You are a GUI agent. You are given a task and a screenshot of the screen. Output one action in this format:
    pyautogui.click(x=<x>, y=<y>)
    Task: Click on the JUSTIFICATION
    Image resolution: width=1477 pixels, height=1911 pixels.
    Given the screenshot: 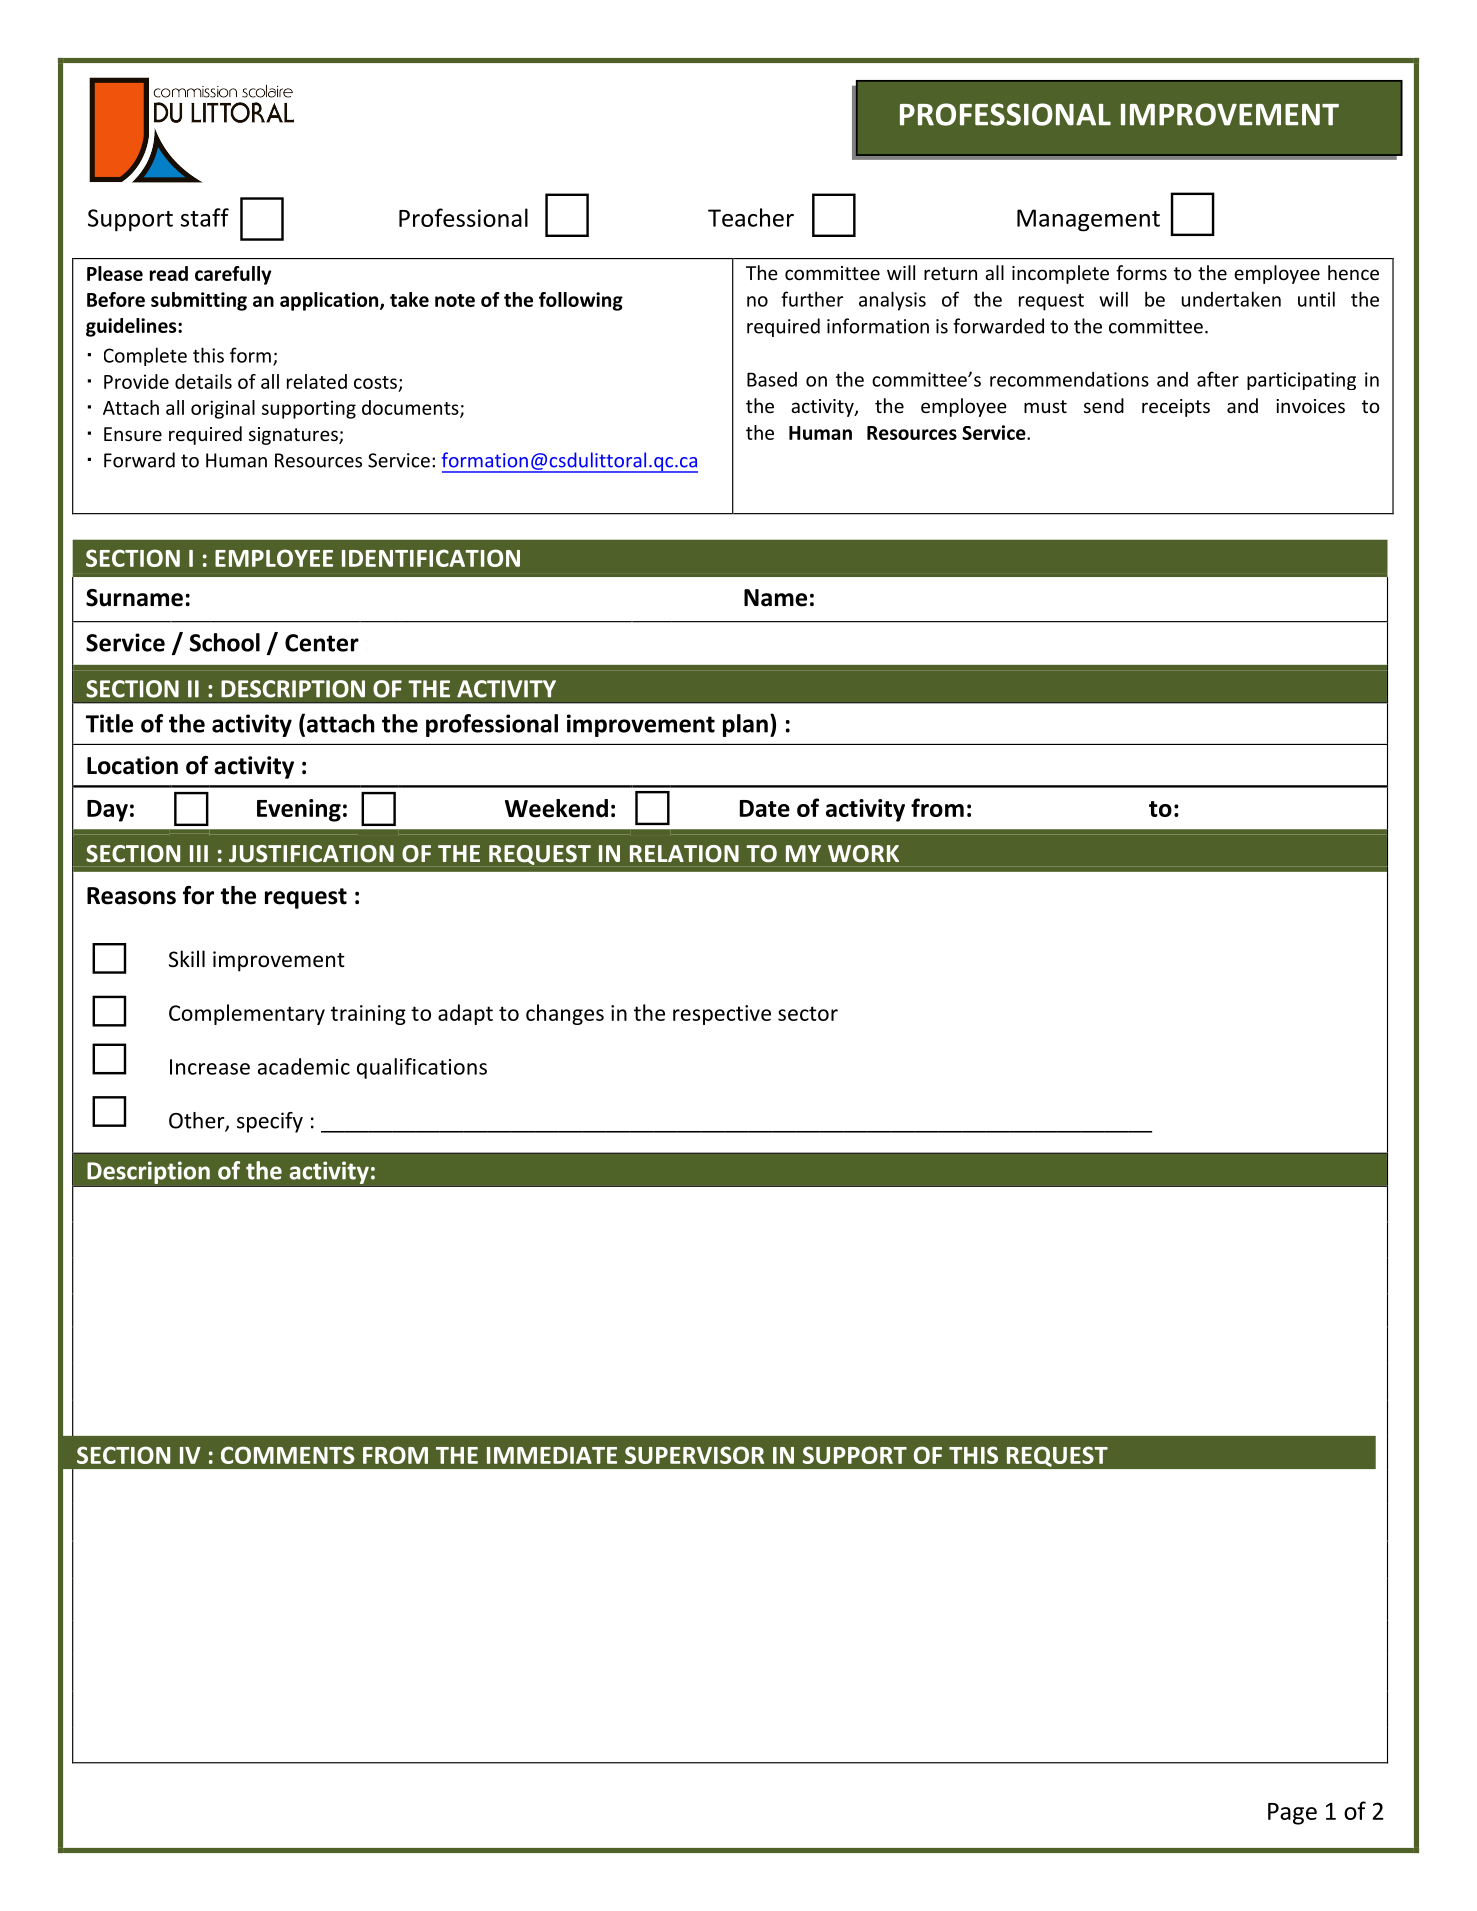 What is the action you would take?
    pyautogui.click(x=311, y=854)
